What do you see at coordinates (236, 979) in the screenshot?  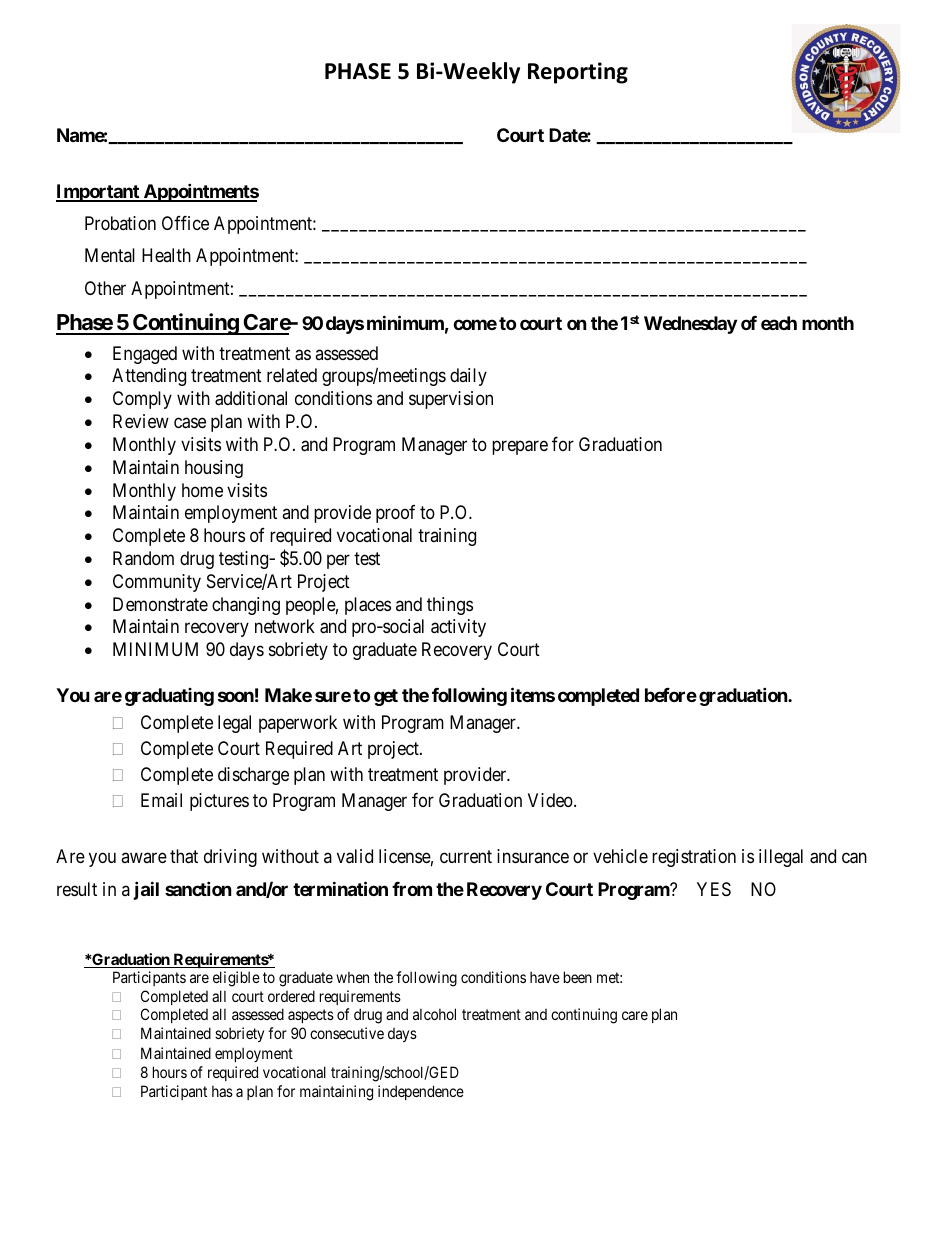 I see `eligible` at bounding box center [236, 979].
